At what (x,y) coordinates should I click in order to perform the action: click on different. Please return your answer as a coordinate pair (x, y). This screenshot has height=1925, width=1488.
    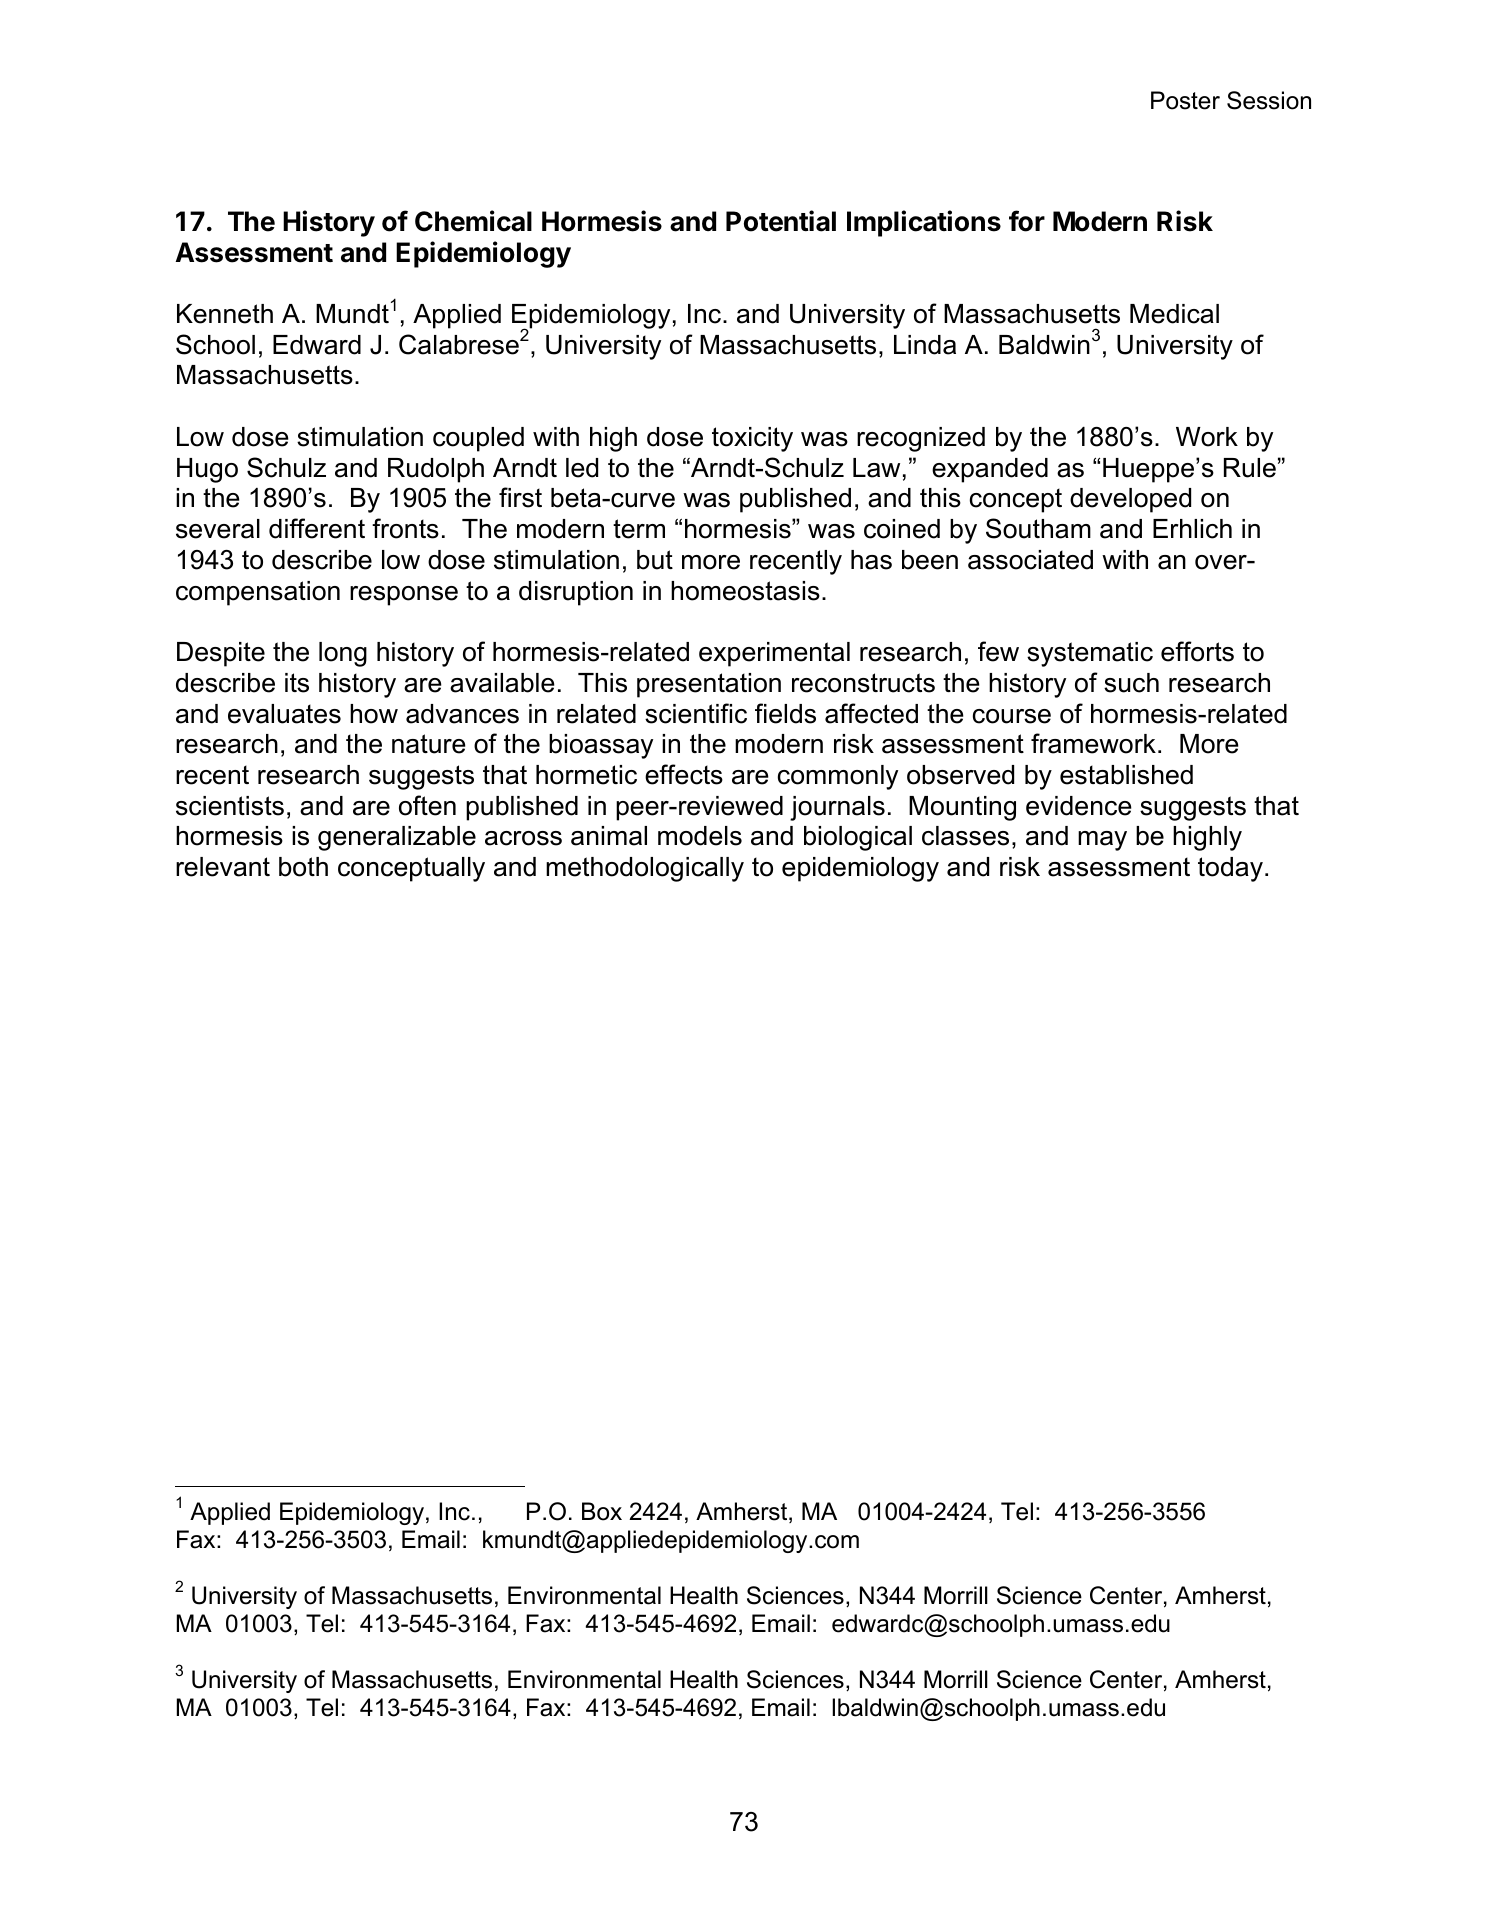
    Looking at the image, I should click on (317, 528).
